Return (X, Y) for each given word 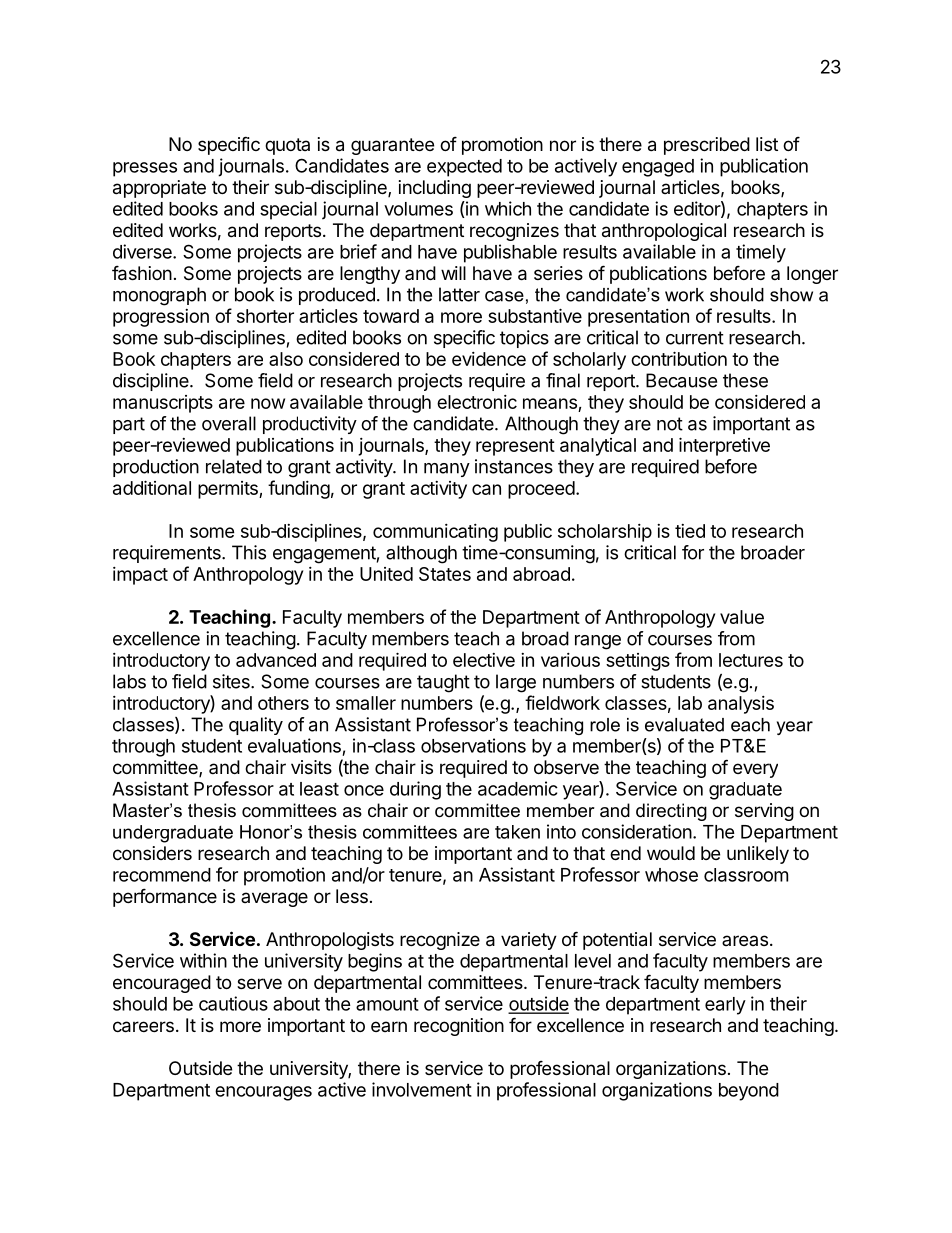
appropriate (159, 189)
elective (484, 660)
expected (464, 168)
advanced (276, 660)
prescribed (707, 146)
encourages (263, 1093)
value (742, 617)
